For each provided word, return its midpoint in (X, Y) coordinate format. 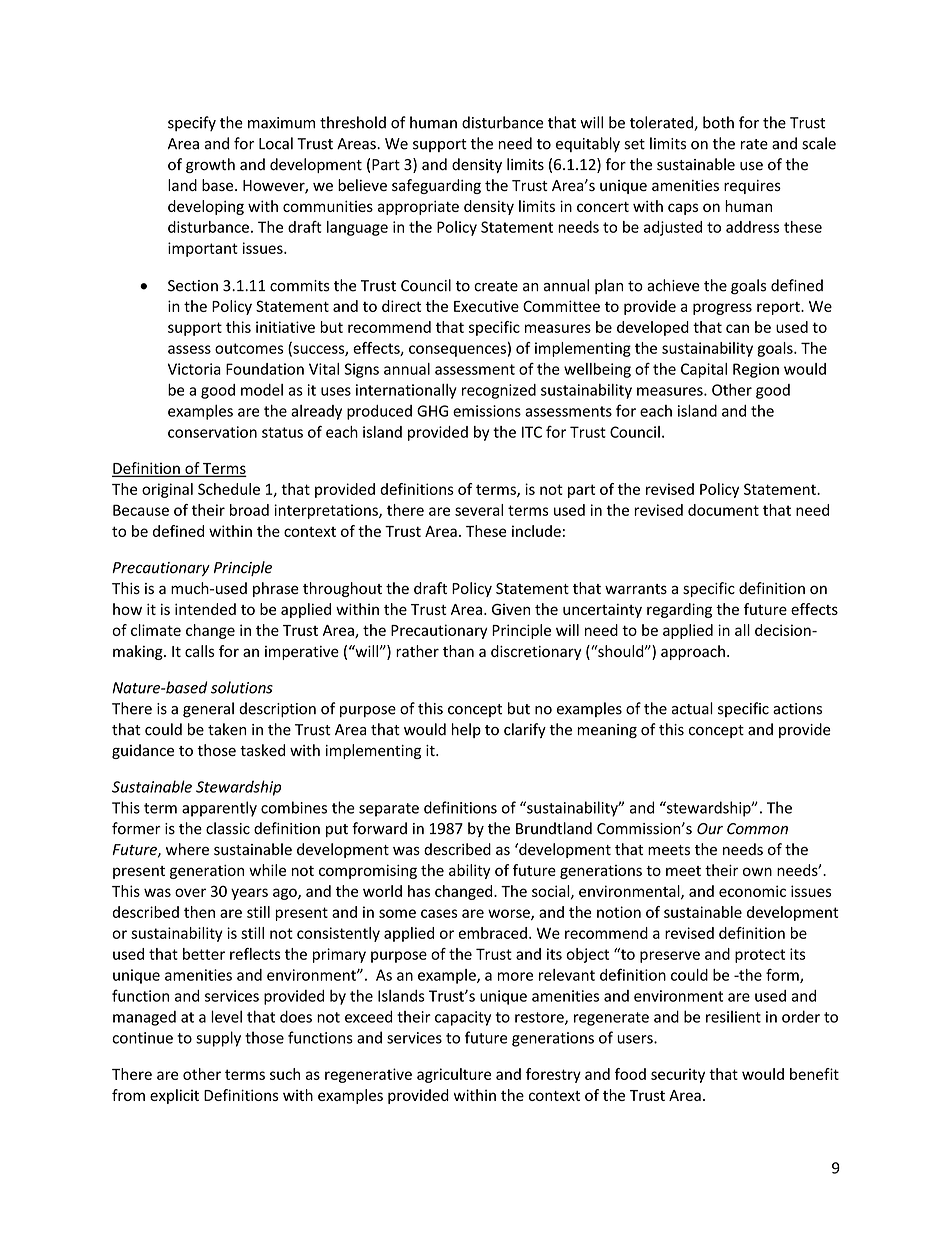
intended (205, 609)
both (718, 122)
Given (511, 609)
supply (218, 1039)
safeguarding (436, 186)
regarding (679, 610)
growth (210, 165)
